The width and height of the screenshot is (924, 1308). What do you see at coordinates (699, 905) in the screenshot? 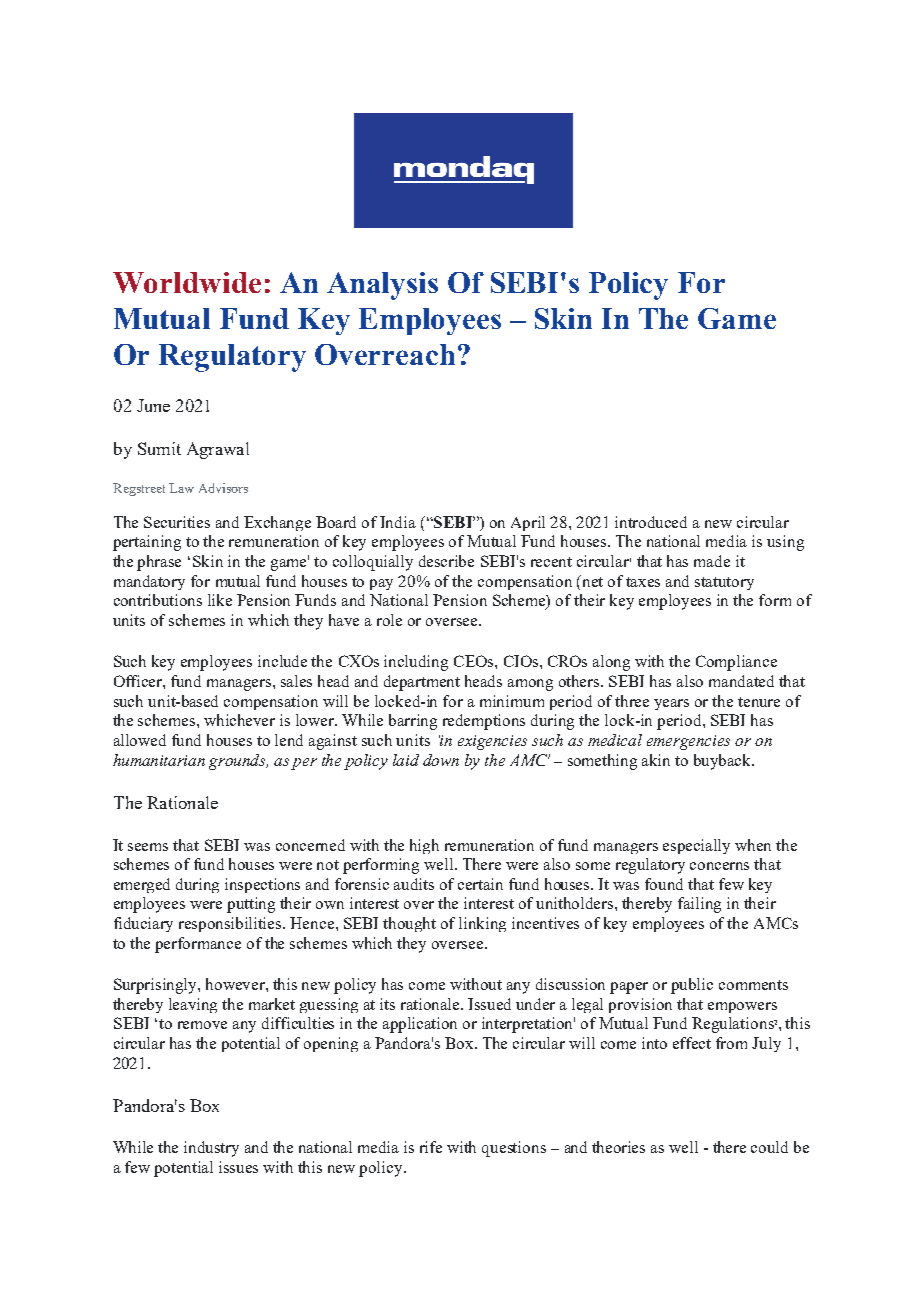
I see `failing` at bounding box center [699, 905].
